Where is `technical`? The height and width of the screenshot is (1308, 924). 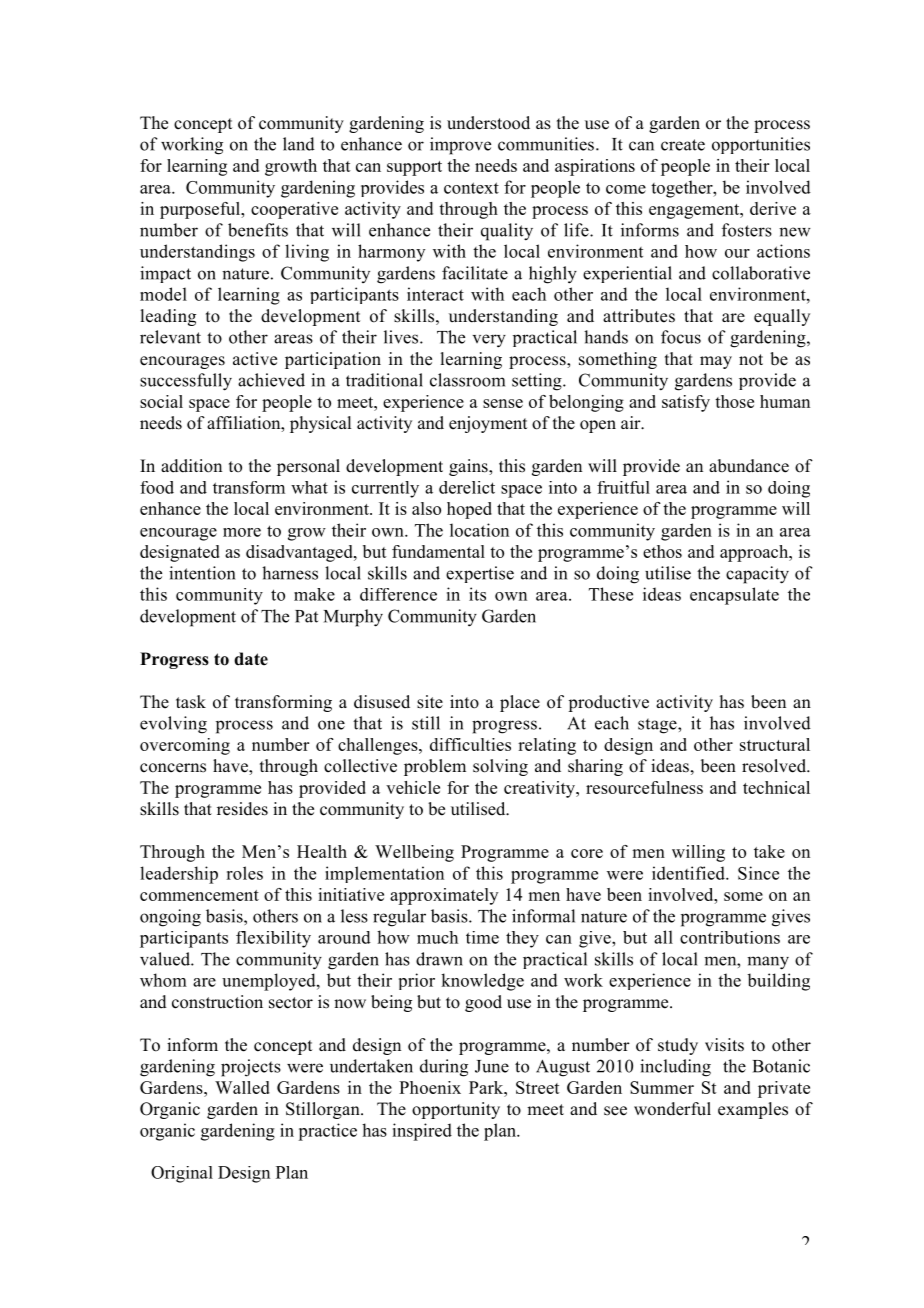 technical is located at coordinates (776, 787).
